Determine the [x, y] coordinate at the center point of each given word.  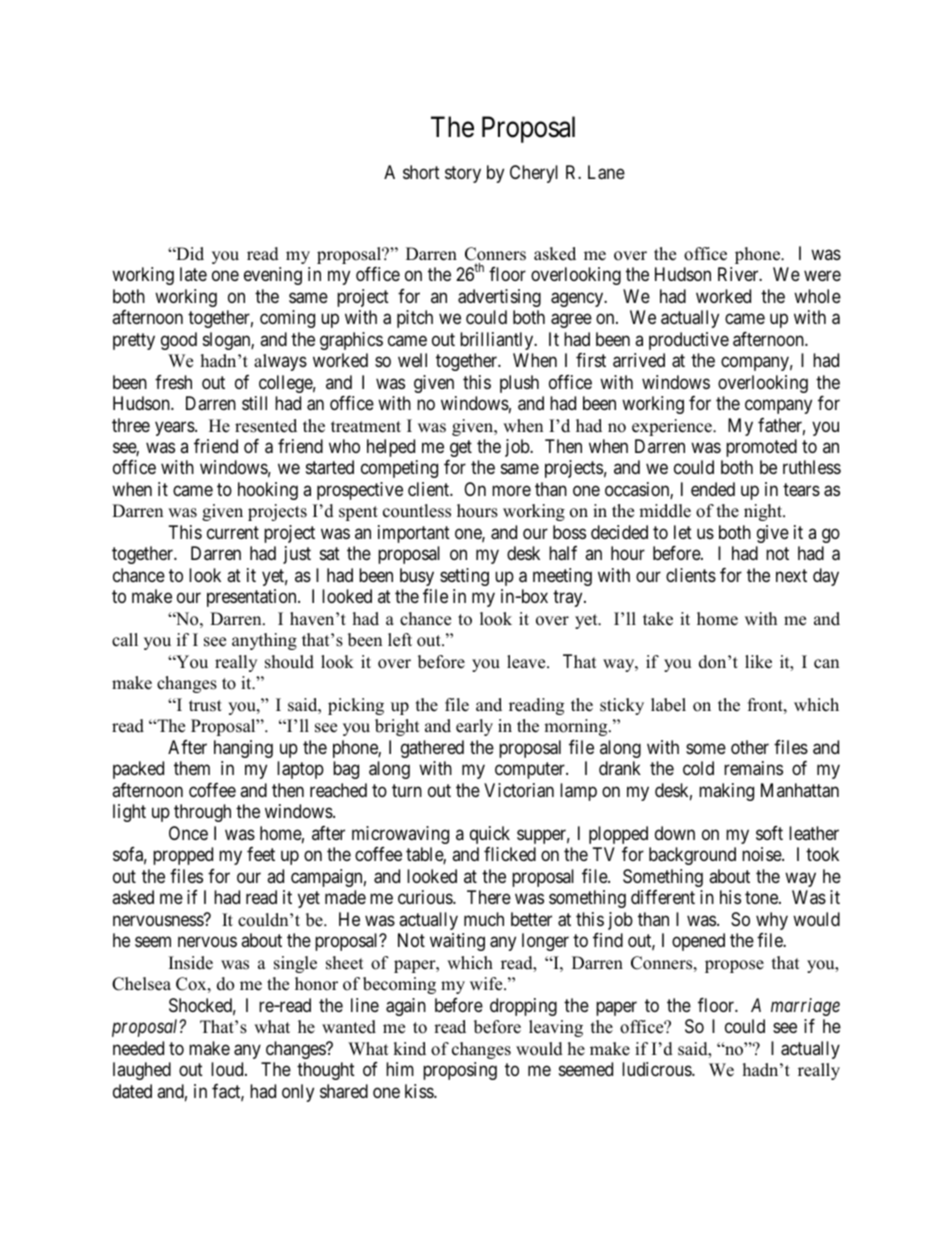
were [822, 276]
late [193, 274]
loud [228, 1069]
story [463, 174]
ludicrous [657, 1069]
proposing [460, 1071]
